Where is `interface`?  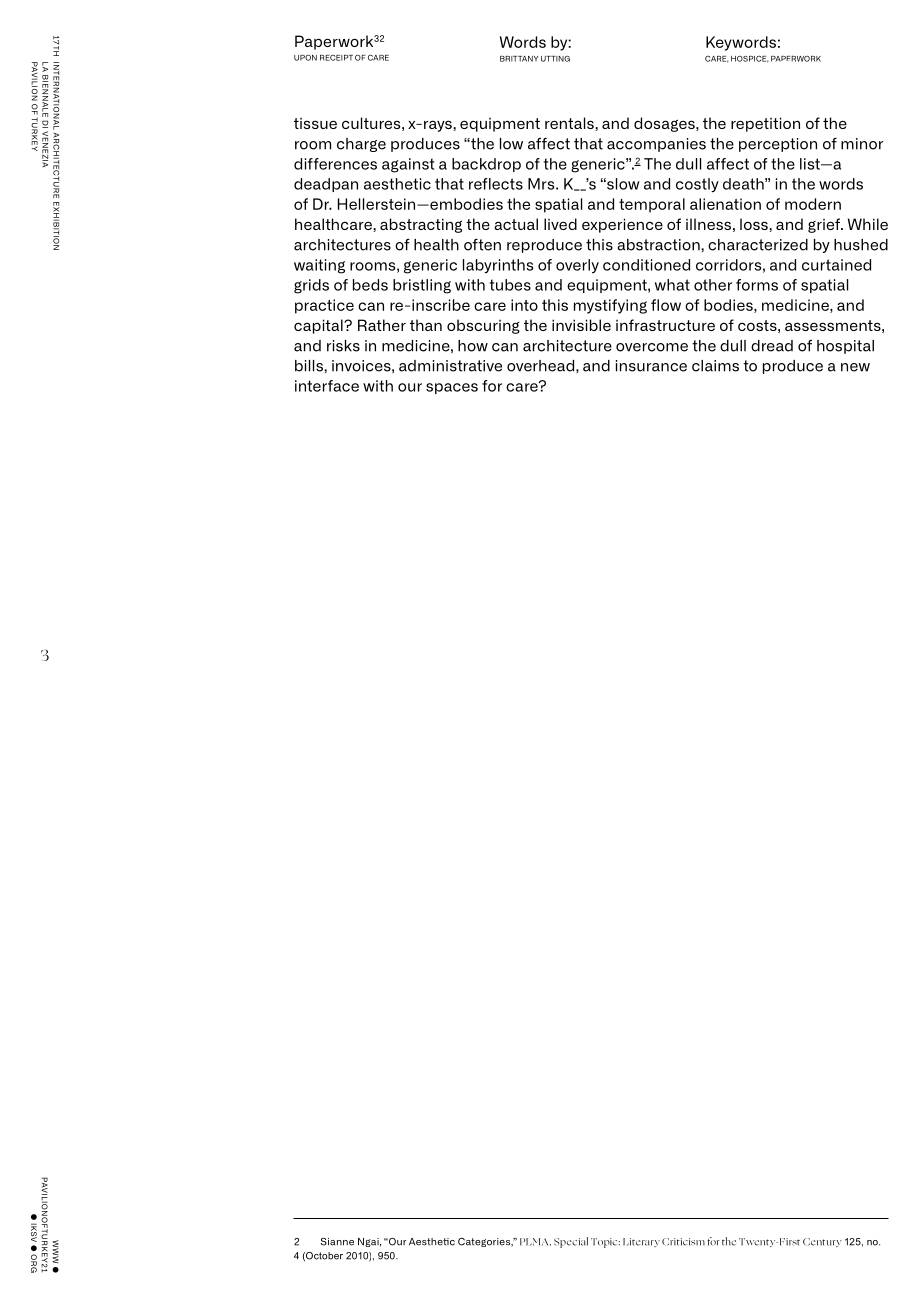
interface is located at coordinates (327, 386).
